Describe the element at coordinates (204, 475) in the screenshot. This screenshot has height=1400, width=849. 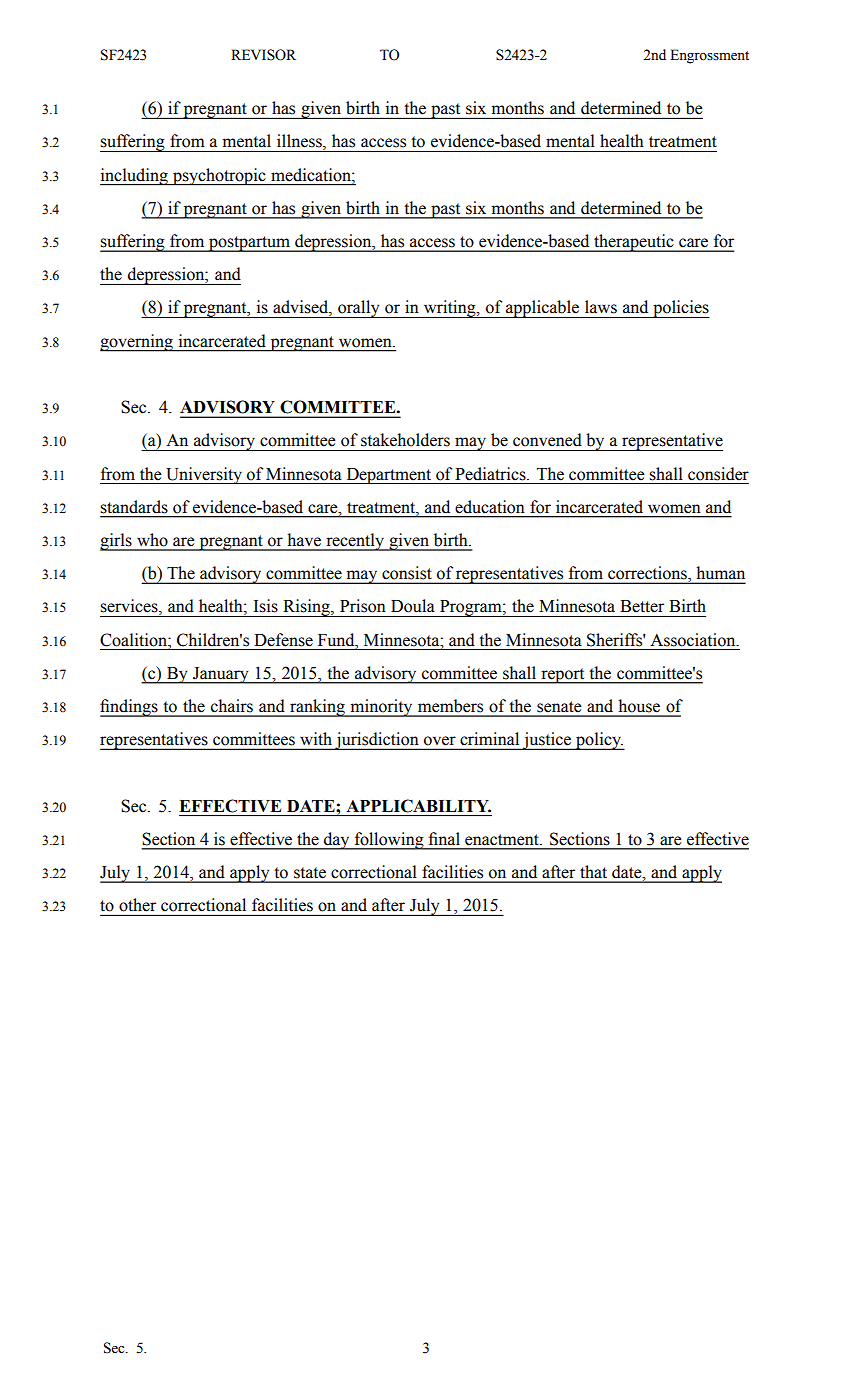
I see `University` at that location.
